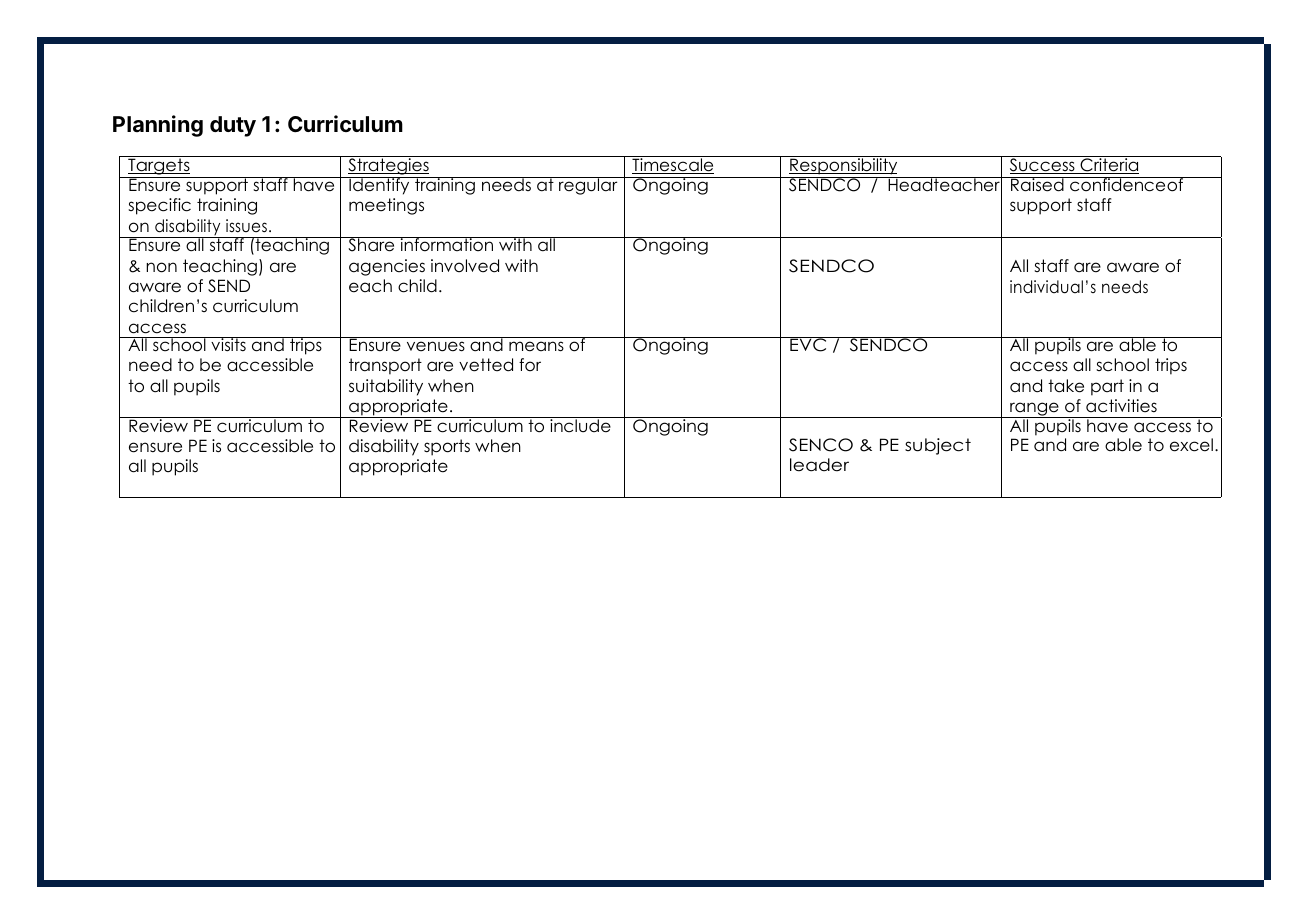 The image size is (1308, 924). What do you see at coordinates (233, 126) in the screenshot?
I see `duty` at bounding box center [233, 126].
